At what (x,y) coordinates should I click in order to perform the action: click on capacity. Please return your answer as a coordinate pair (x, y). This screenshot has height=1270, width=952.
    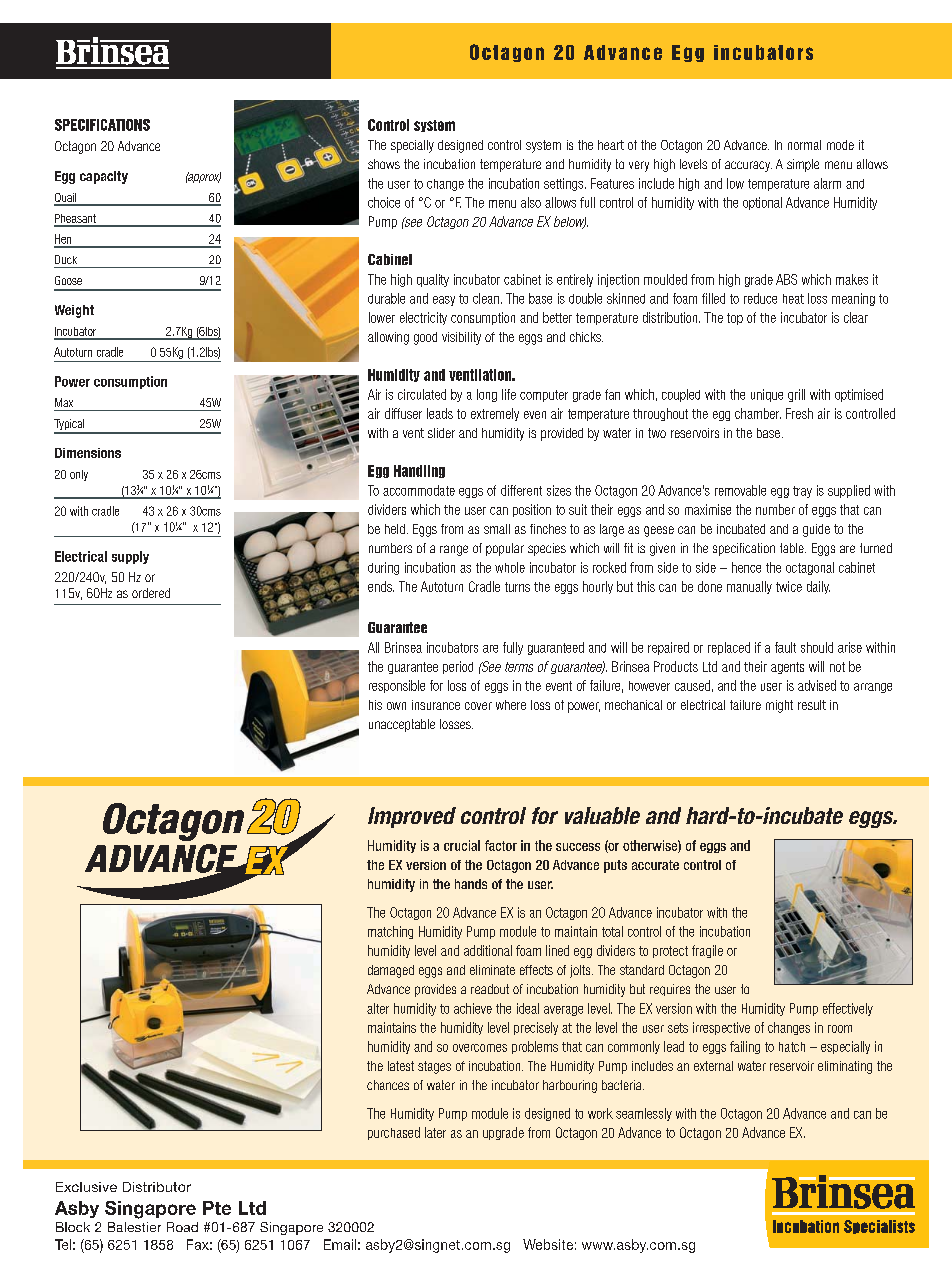
    Looking at the image, I should click on (104, 177).
